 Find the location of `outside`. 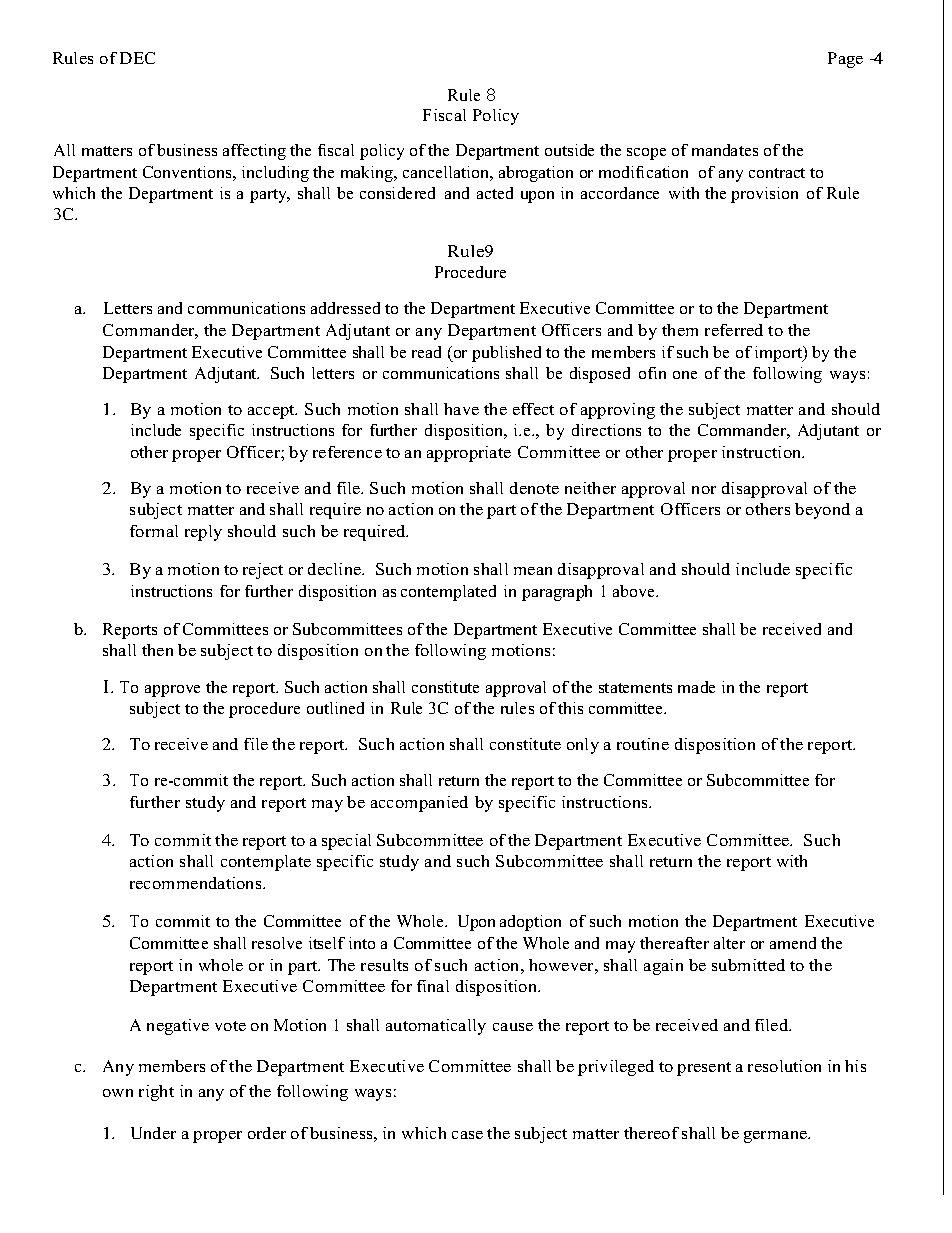

outside is located at coordinates (569, 150).
